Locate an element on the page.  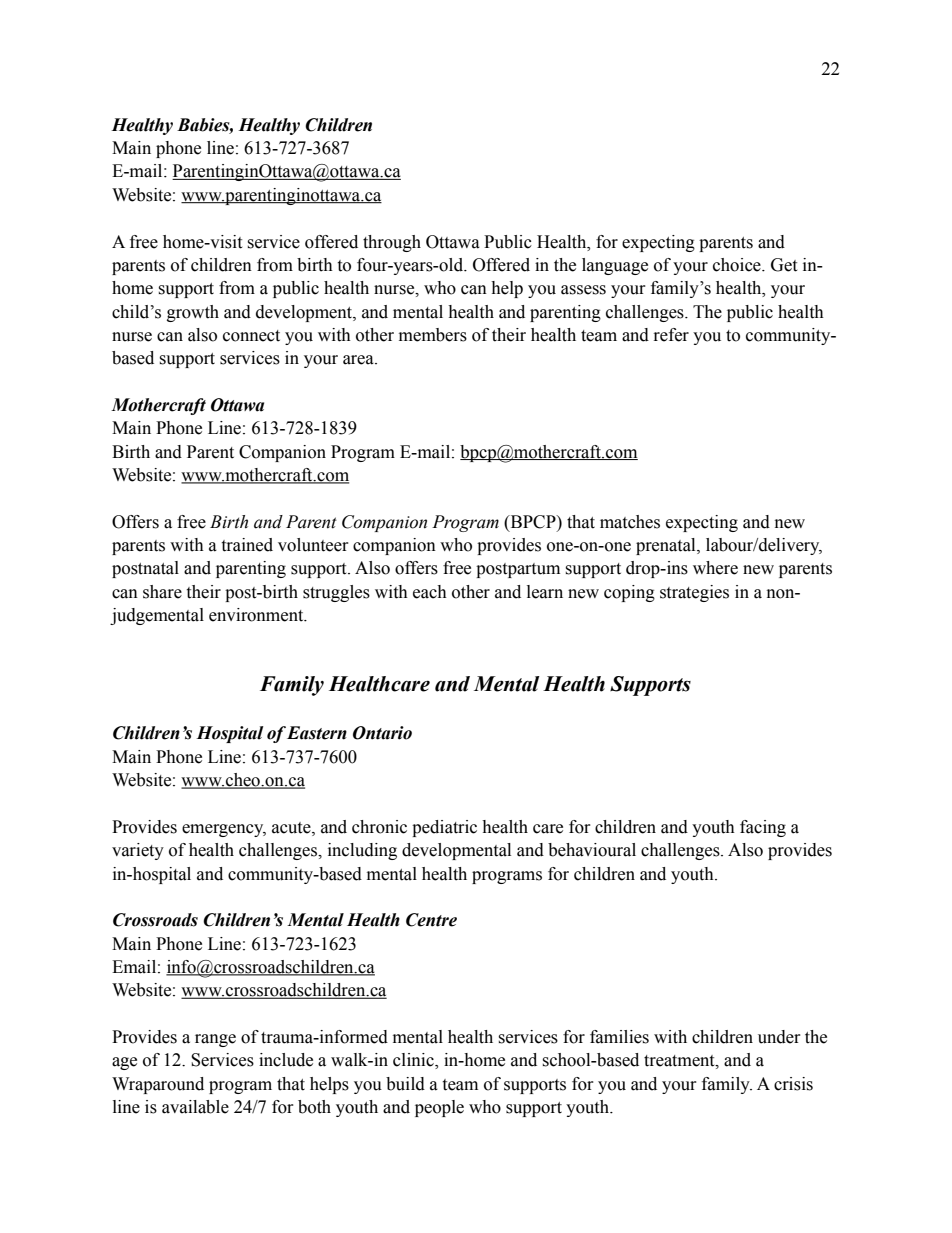
prenatal is located at coordinates (667, 546).
